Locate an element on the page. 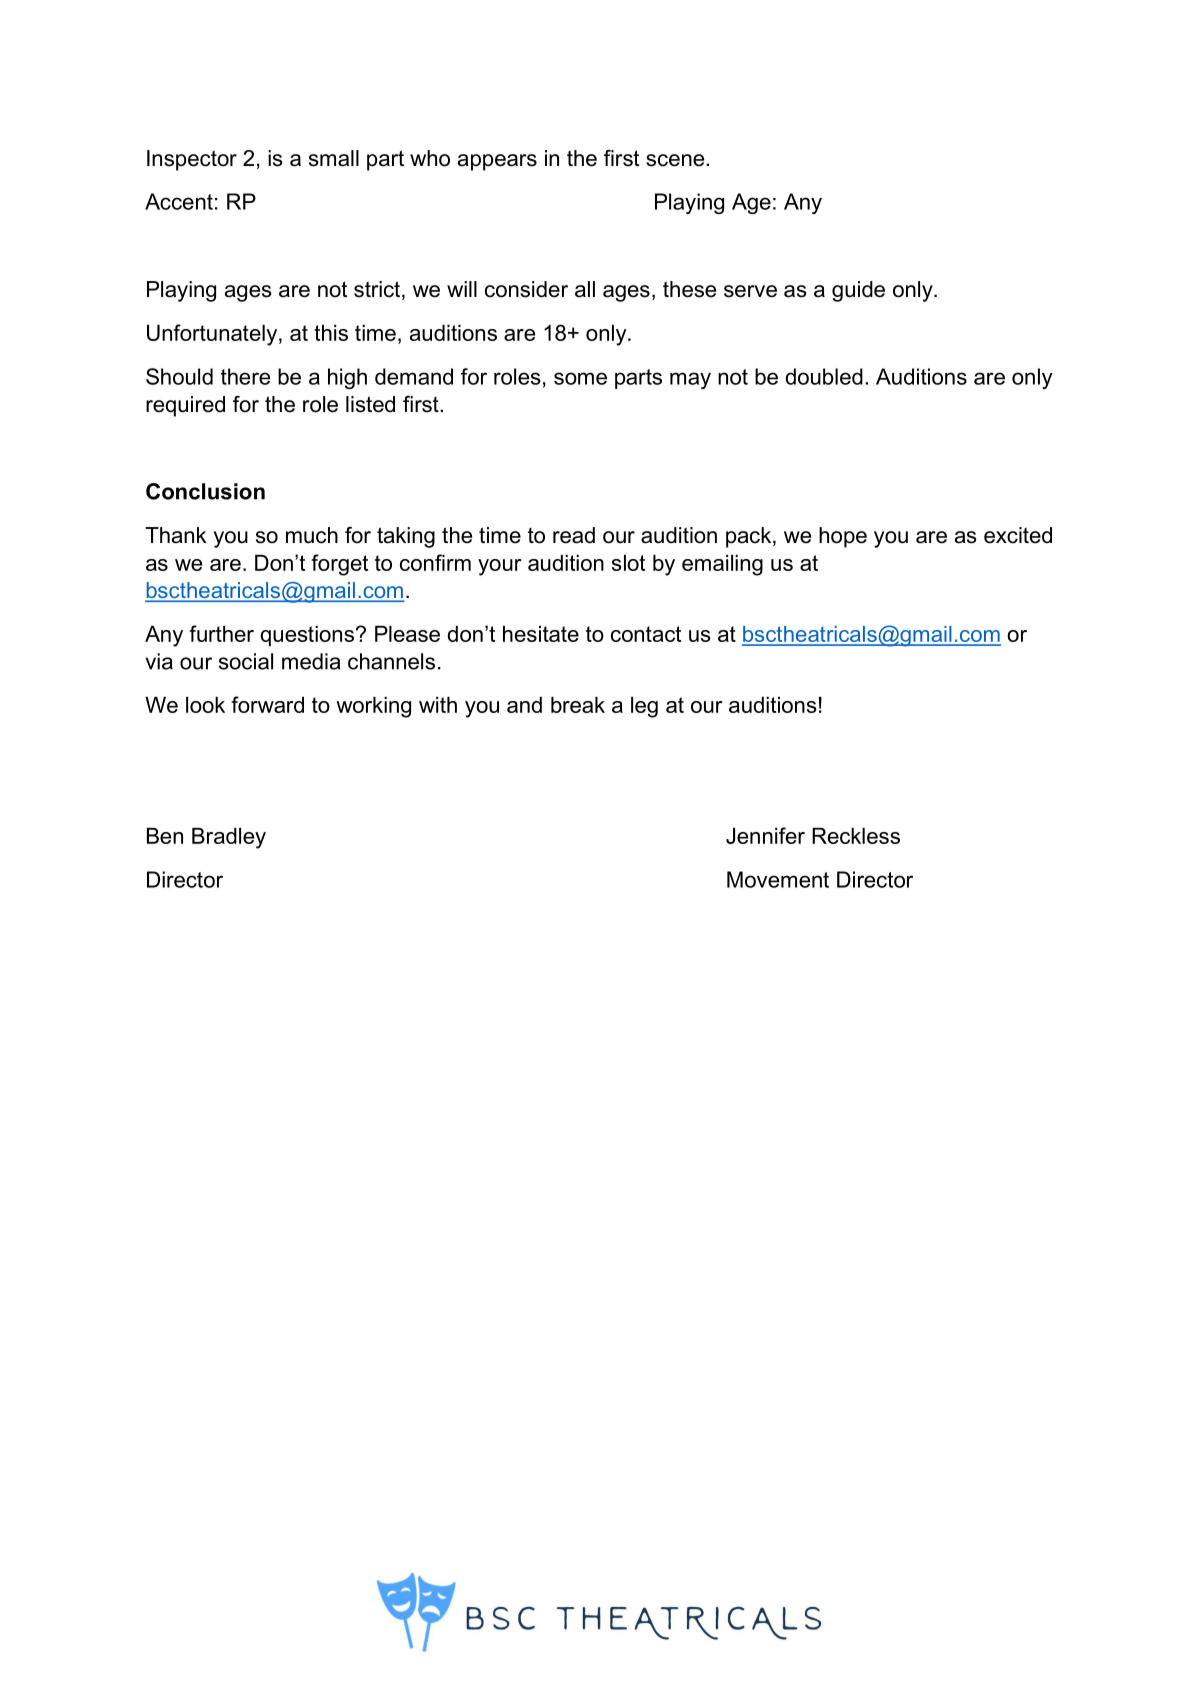 The height and width of the document is (1698, 1200). hope is located at coordinates (843, 537).
